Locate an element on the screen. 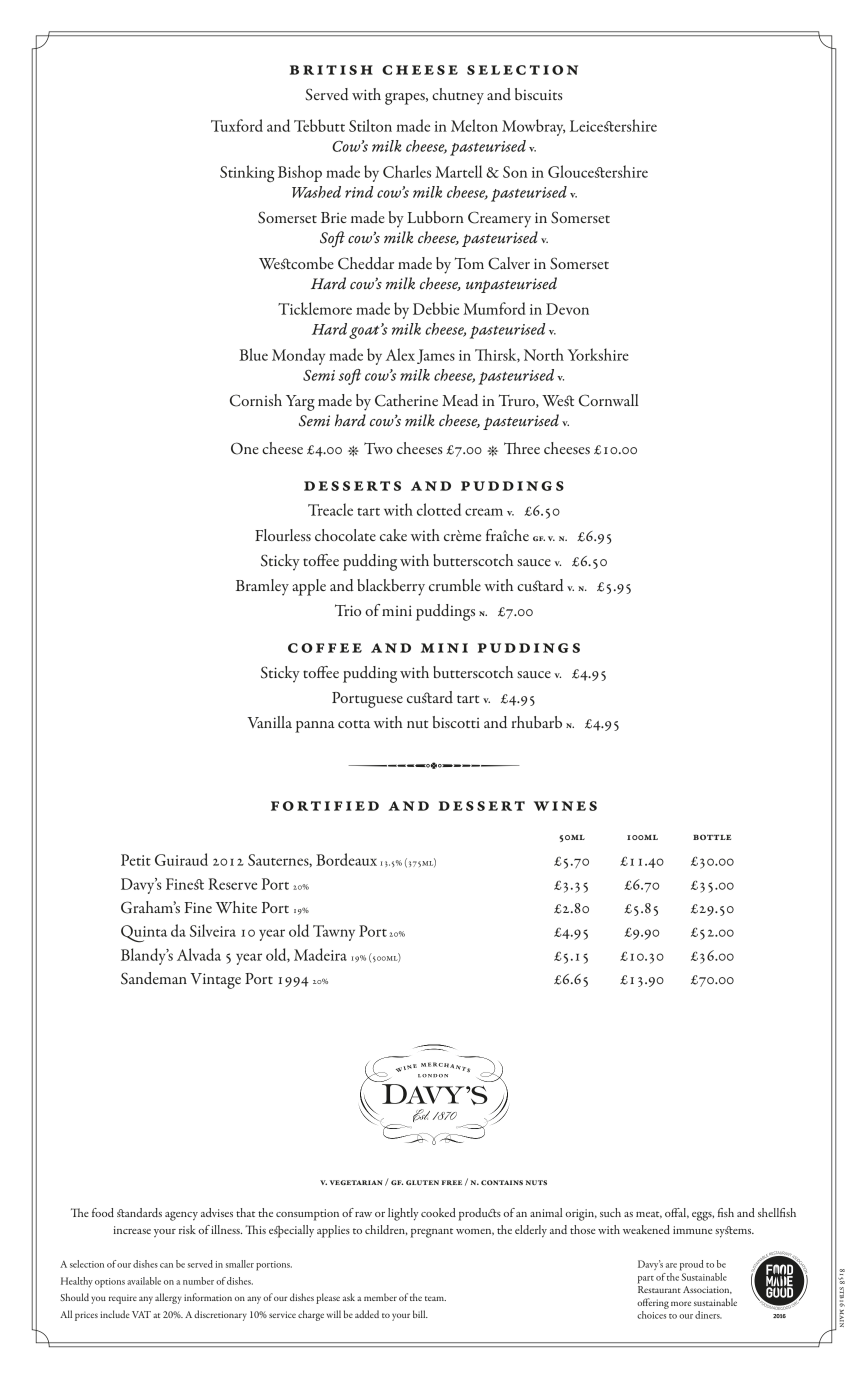 This screenshot has height=1379, width=868. member is located at coordinates (380, 1297).
